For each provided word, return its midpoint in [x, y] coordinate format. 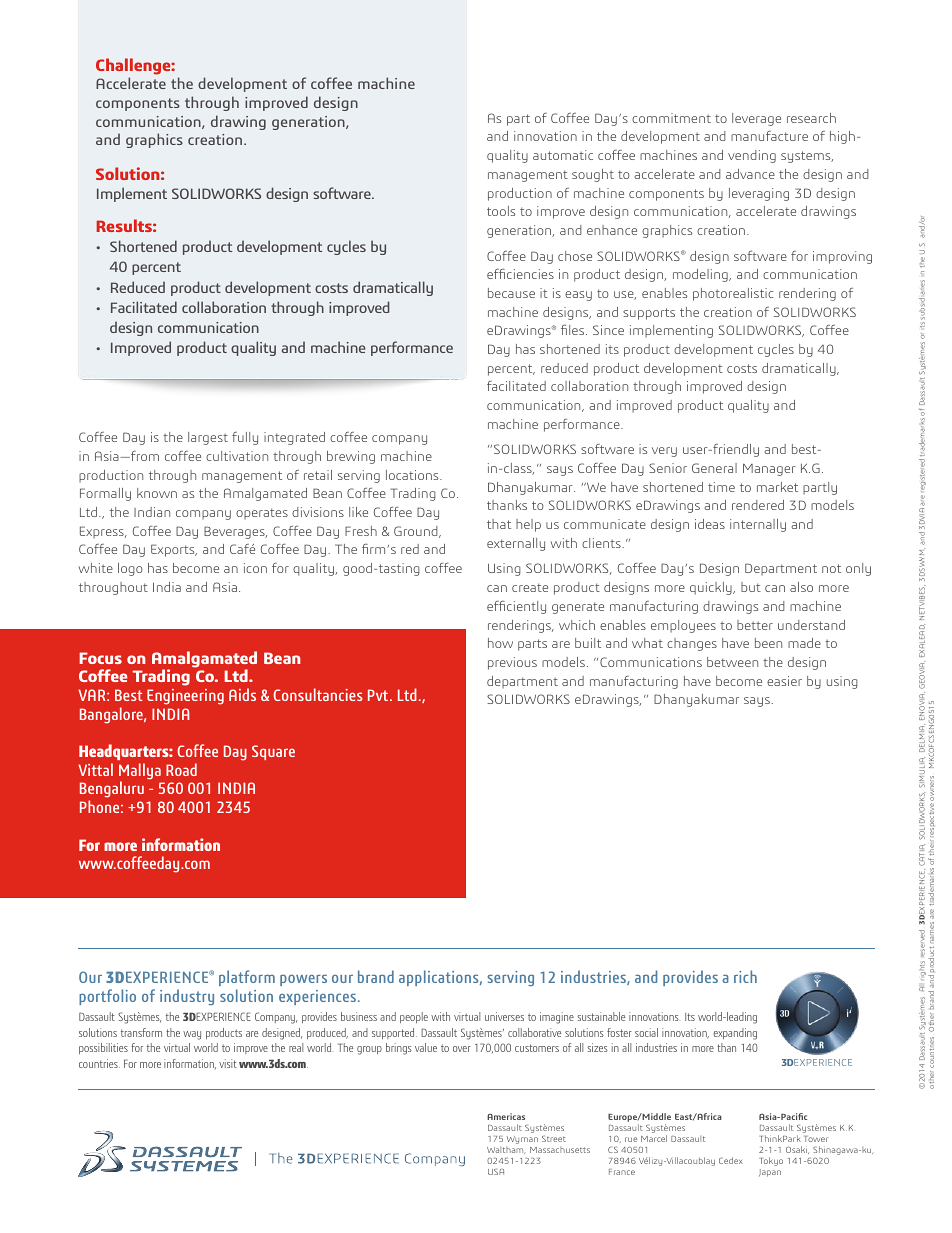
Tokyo [771, 1161]
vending [752, 156]
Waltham [506, 1150]
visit [228, 1063]
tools [501, 211]
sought [593, 175]
